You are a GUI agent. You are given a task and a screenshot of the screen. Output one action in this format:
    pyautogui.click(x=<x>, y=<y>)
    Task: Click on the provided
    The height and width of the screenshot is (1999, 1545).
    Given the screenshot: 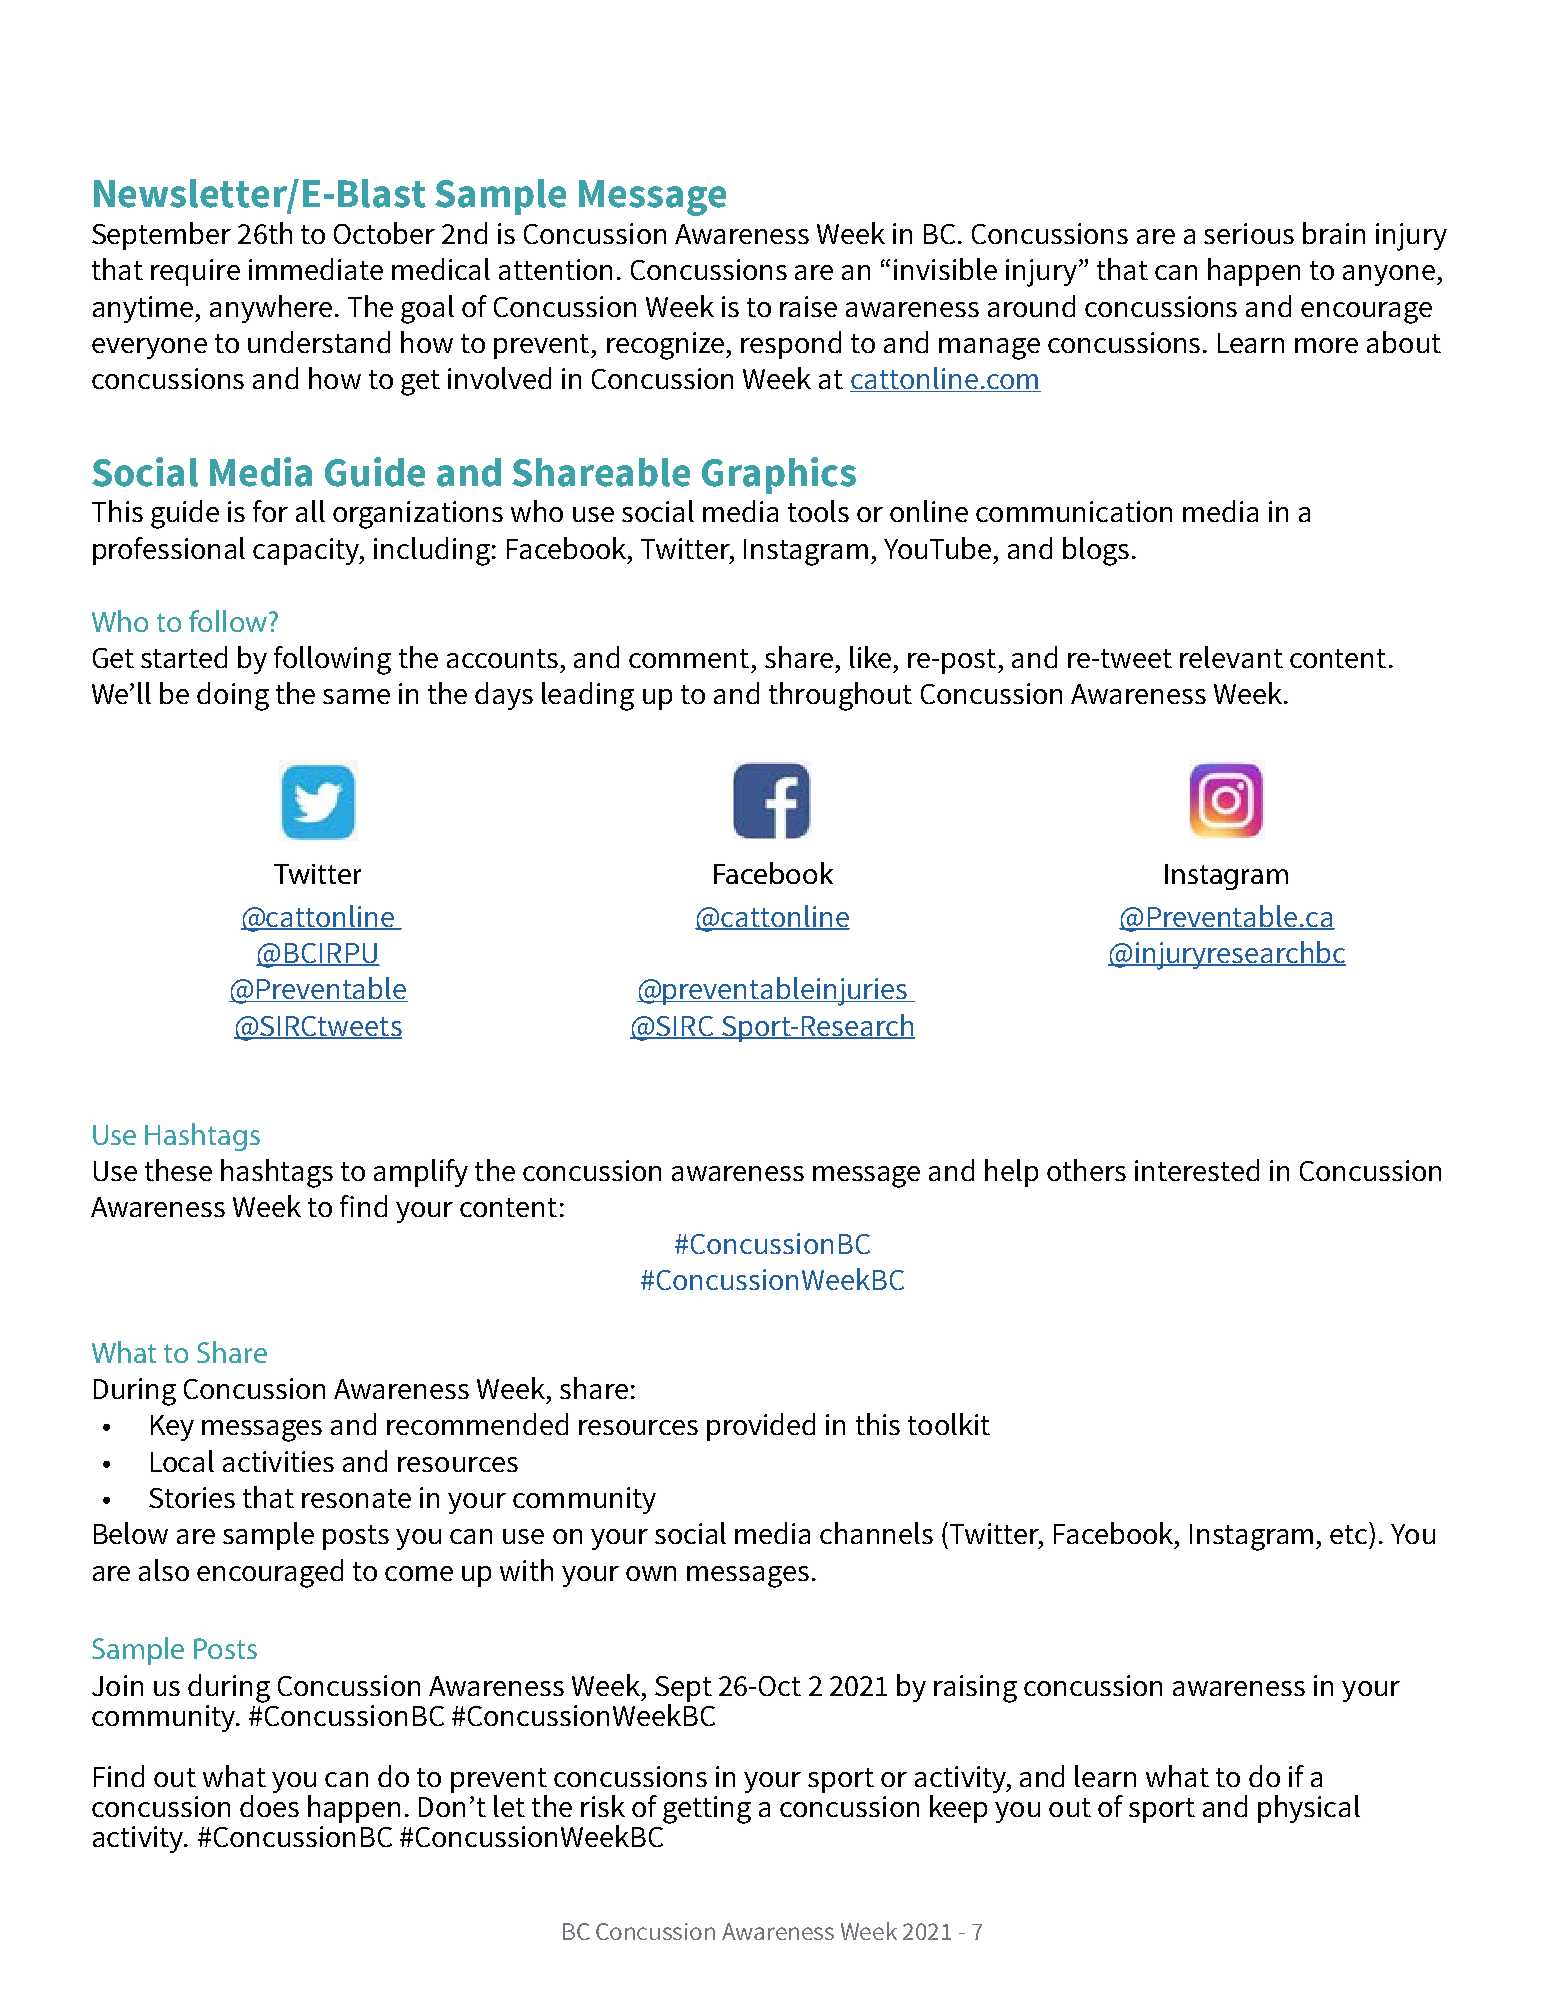 What is the action you would take?
    pyautogui.click(x=761, y=1427)
